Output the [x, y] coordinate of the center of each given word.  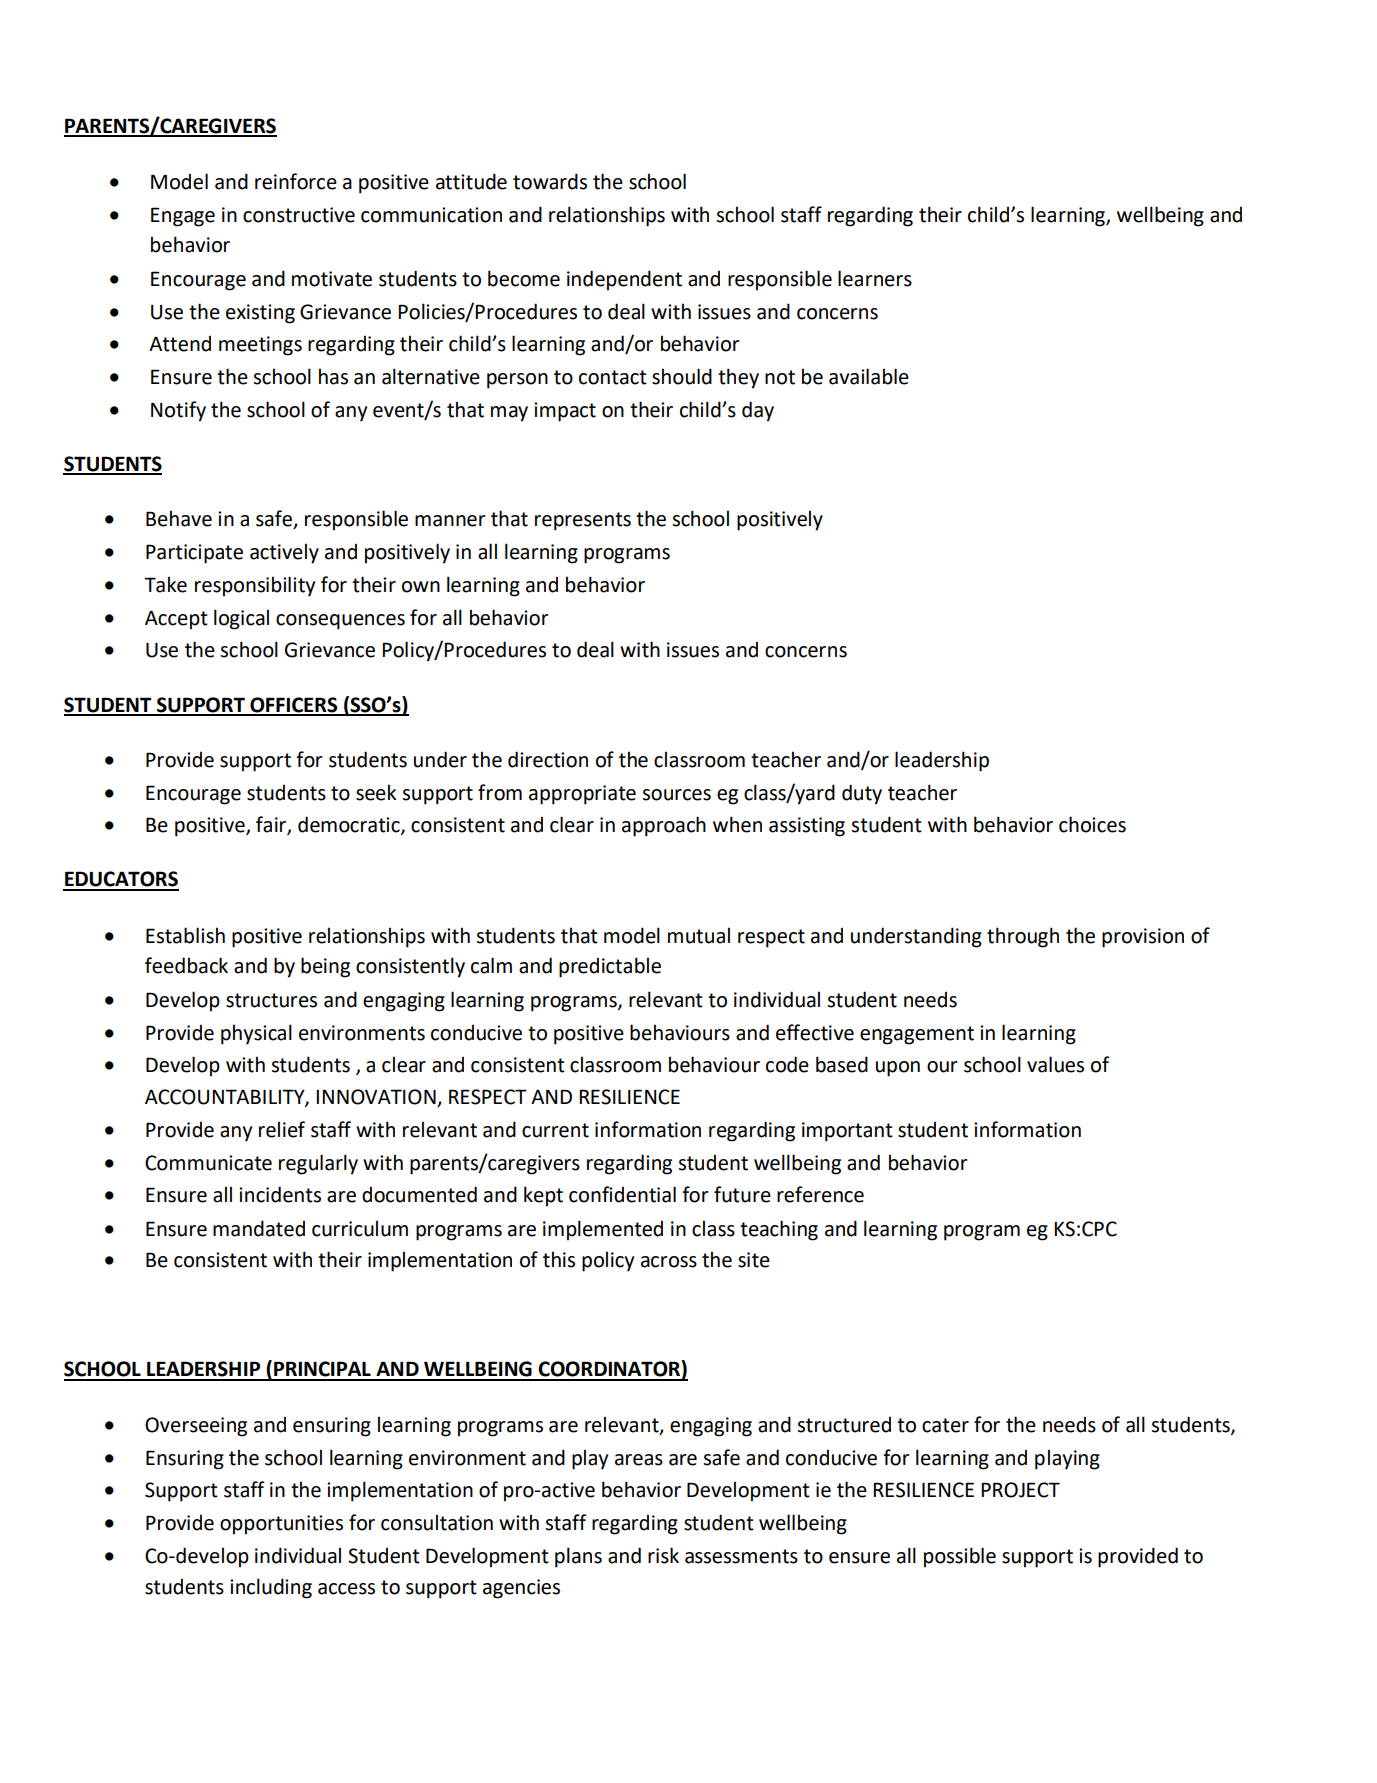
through [1023, 937]
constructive [299, 215]
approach [664, 826]
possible [960, 1557]
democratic [350, 825]
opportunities [281, 1525]
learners [875, 278]
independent [624, 280]
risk [663, 1555]
